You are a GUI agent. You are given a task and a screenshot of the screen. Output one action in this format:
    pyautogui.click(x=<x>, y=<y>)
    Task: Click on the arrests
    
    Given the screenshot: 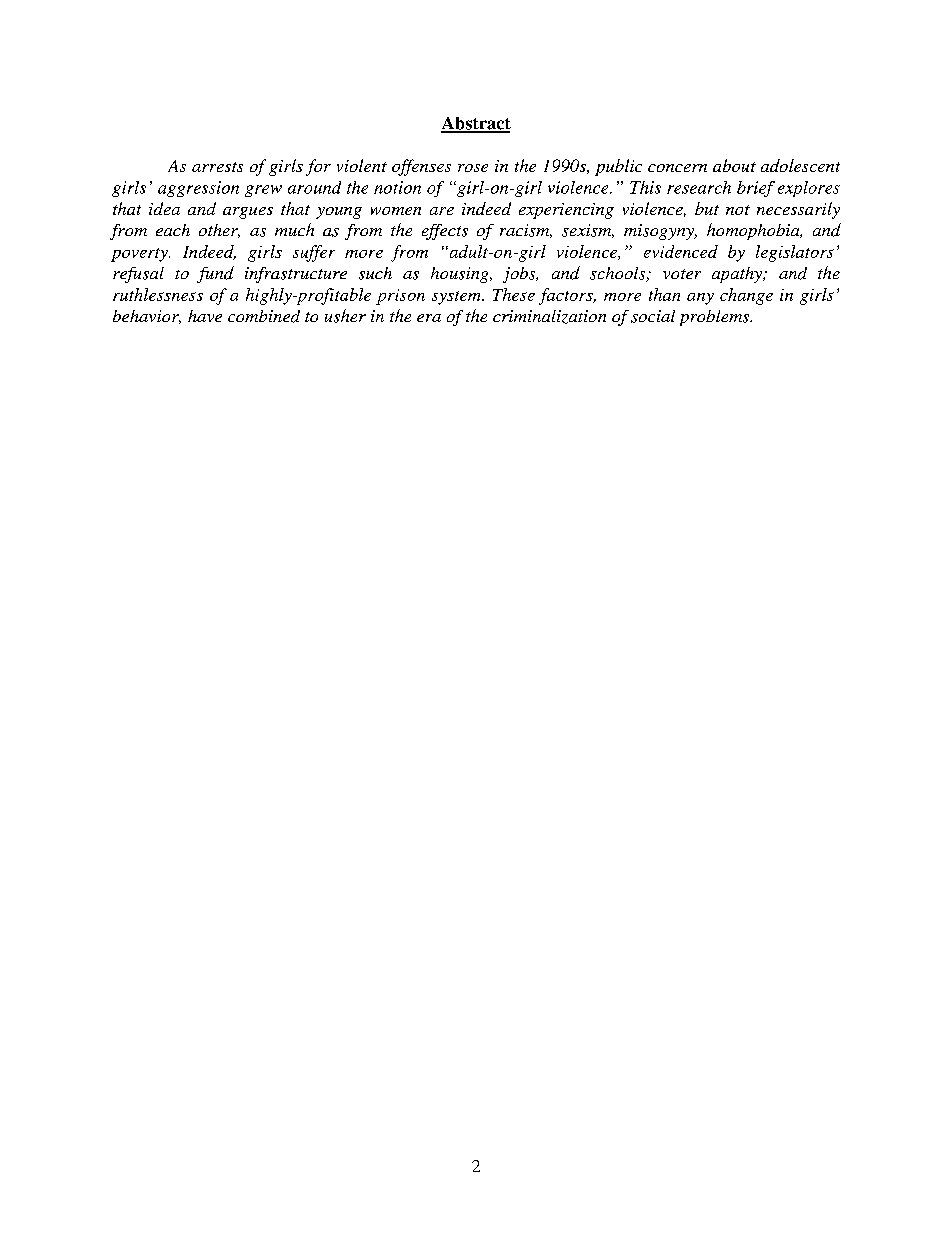 What is the action you would take?
    pyautogui.click(x=217, y=167)
